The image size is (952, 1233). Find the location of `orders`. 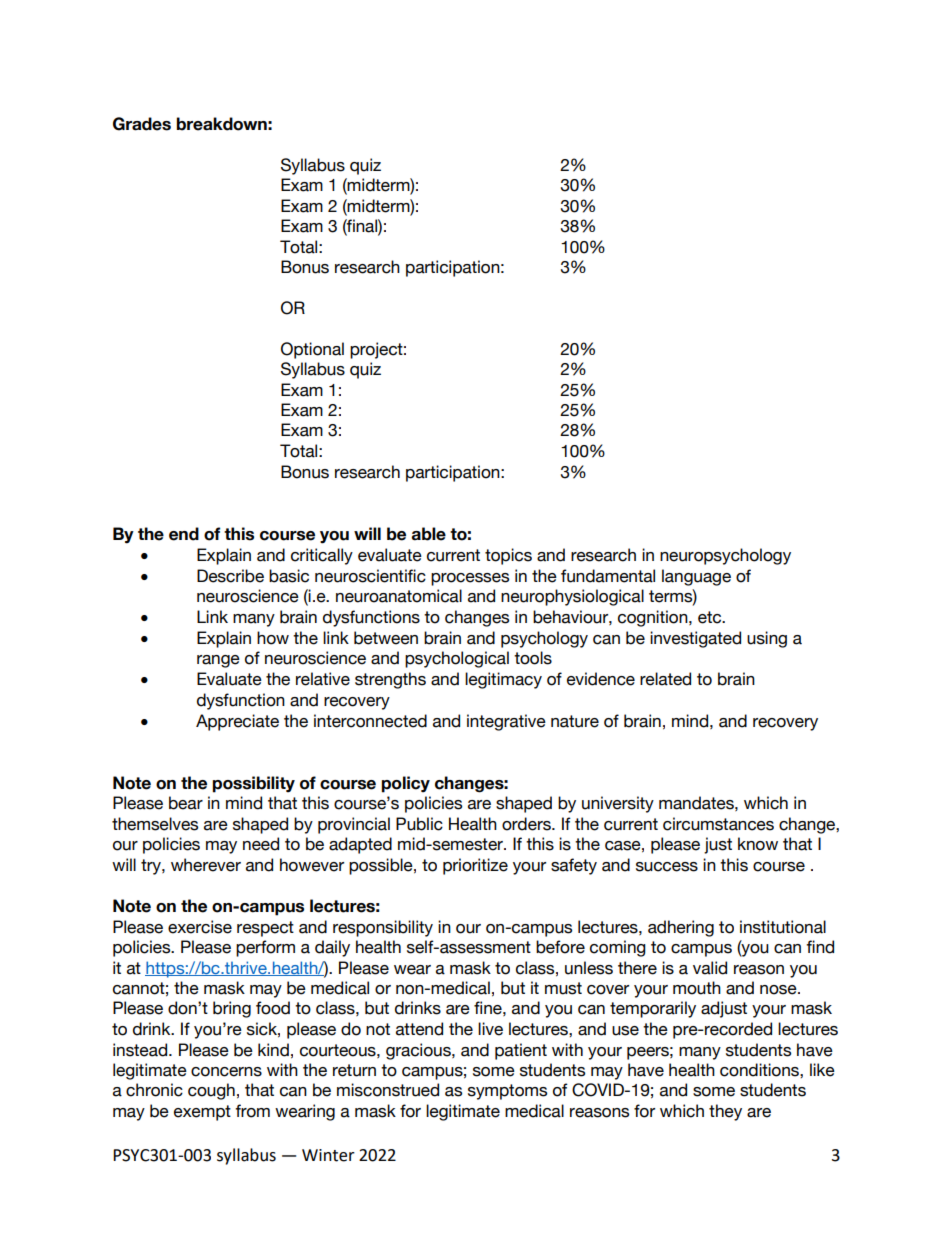

orders is located at coordinates (527, 824).
